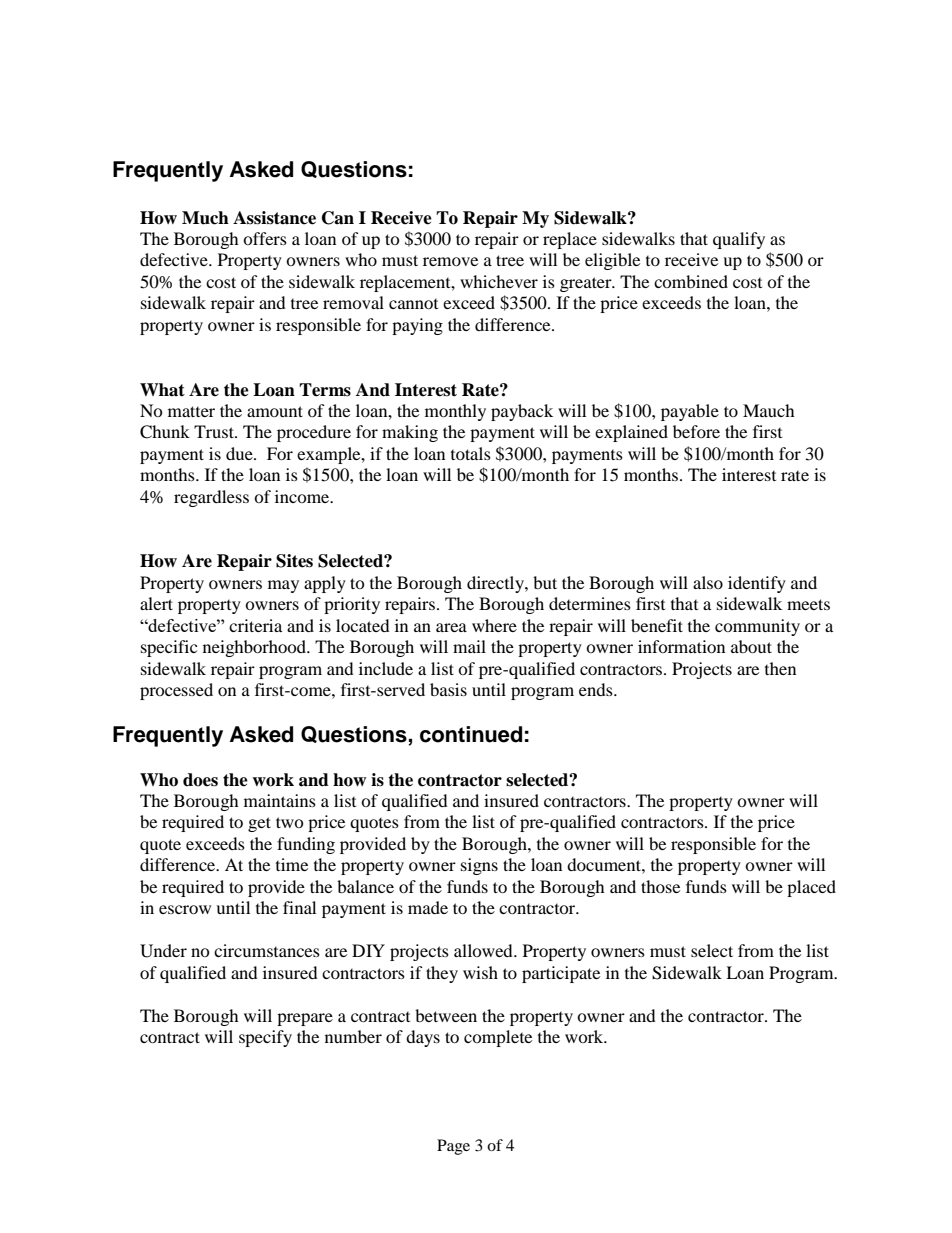 This page has height=1233, width=952. Describe the element at coordinates (450, 261) in the page. I see `remove` at that location.
